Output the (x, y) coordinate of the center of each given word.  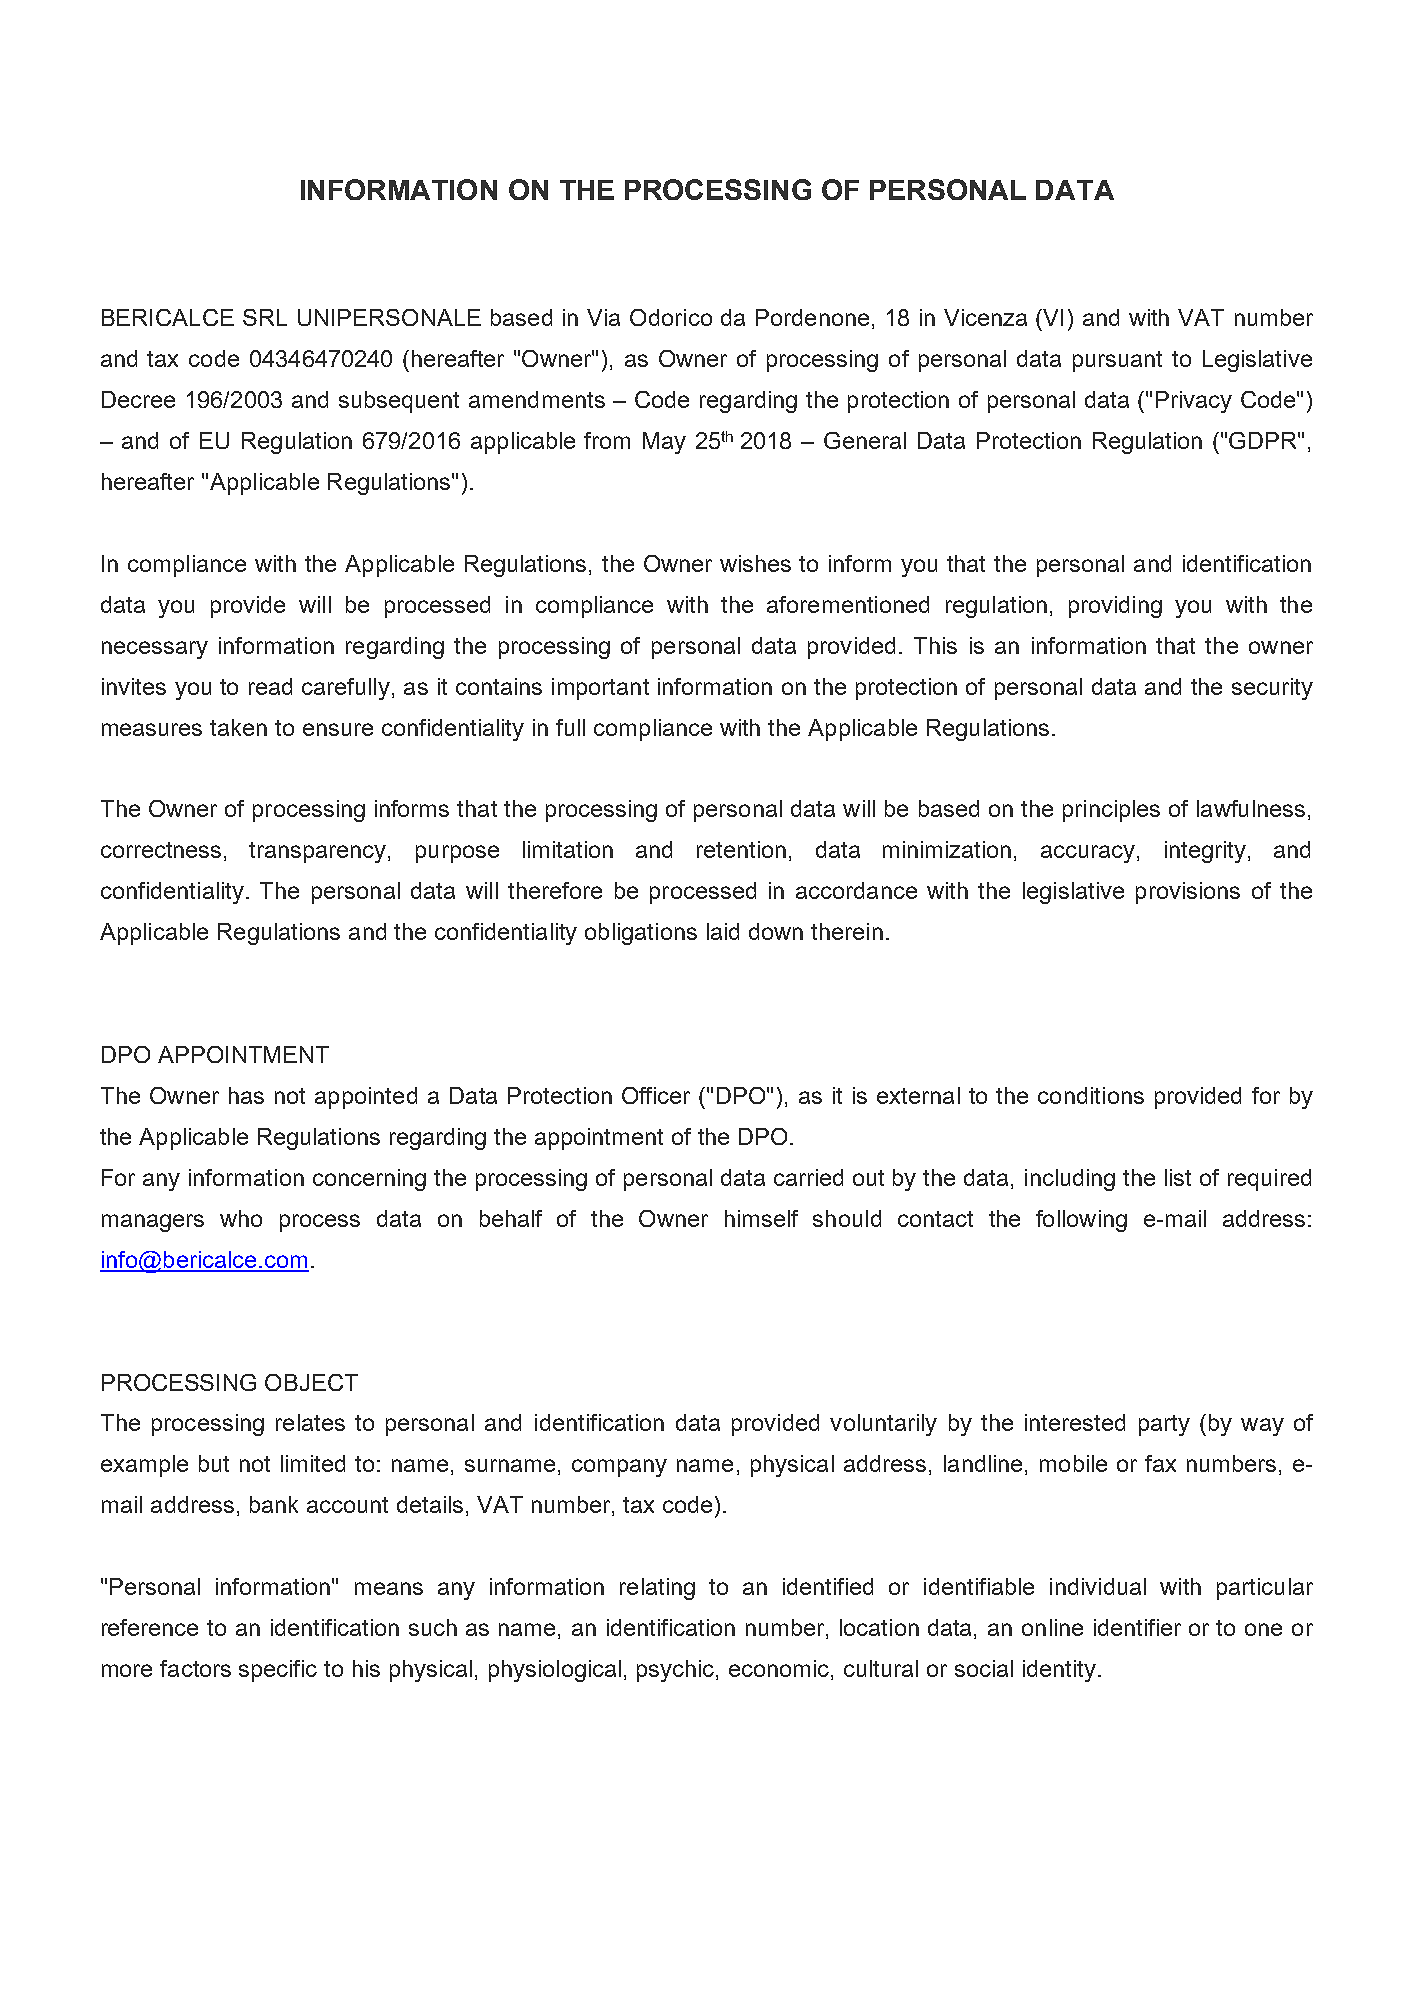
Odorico (671, 317)
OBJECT (311, 1382)
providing (1115, 607)
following (1081, 1221)
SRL (265, 317)
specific (278, 1671)
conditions (1091, 1095)
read (270, 686)
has (246, 1095)
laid (723, 931)
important (600, 689)
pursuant (1117, 361)
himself (761, 1218)
